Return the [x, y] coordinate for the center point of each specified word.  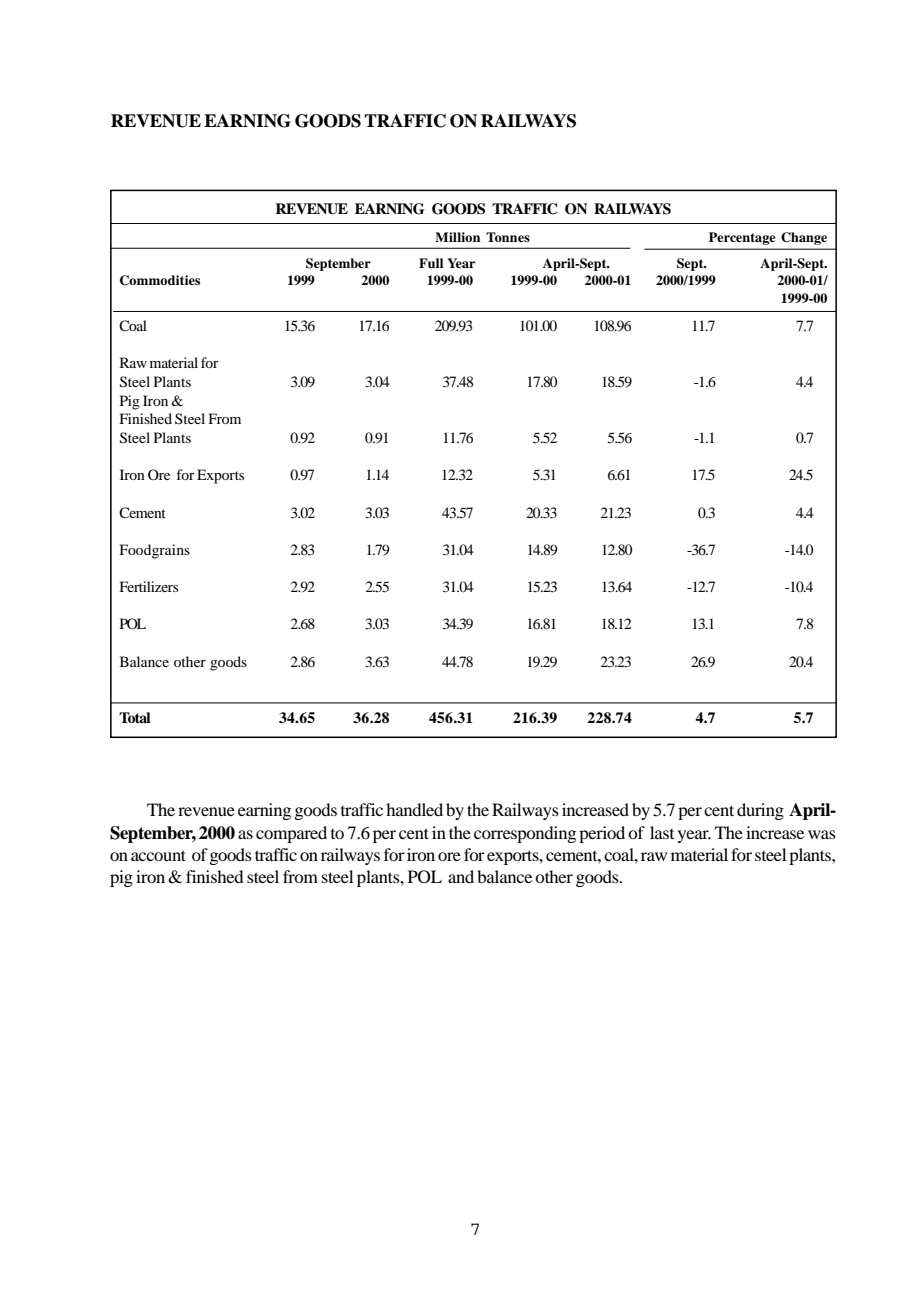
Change [804, 238]
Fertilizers [149, 586]
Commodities [160, 280]
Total [135, 718]
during [760, 811]
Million [457, 237]
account [158, 855]
